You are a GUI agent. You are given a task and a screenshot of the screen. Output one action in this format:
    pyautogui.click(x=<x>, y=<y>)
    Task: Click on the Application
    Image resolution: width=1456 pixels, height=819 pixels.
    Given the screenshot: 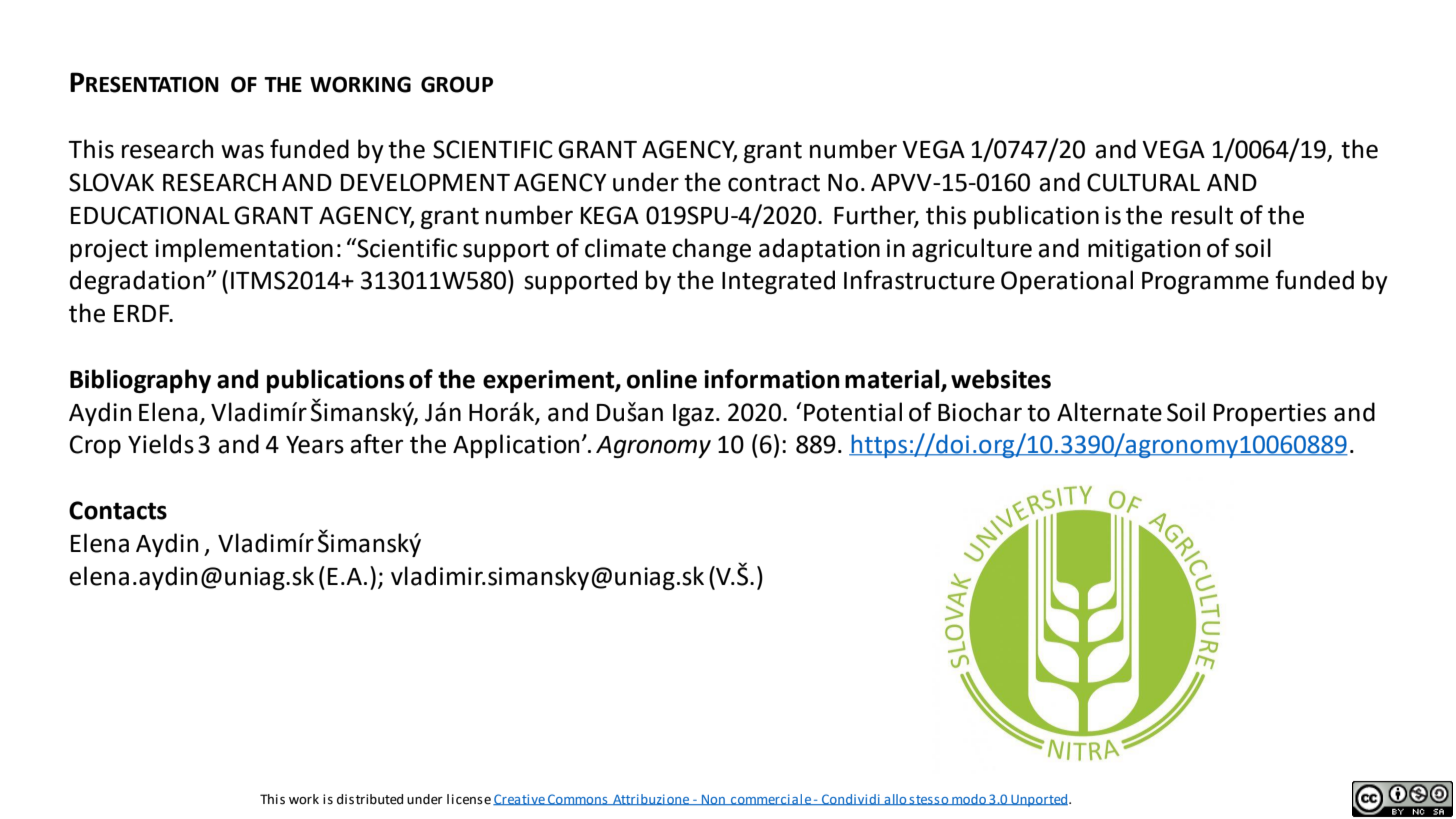 What is the action you would take?
    pyautogui.click(x=516, y=446)
